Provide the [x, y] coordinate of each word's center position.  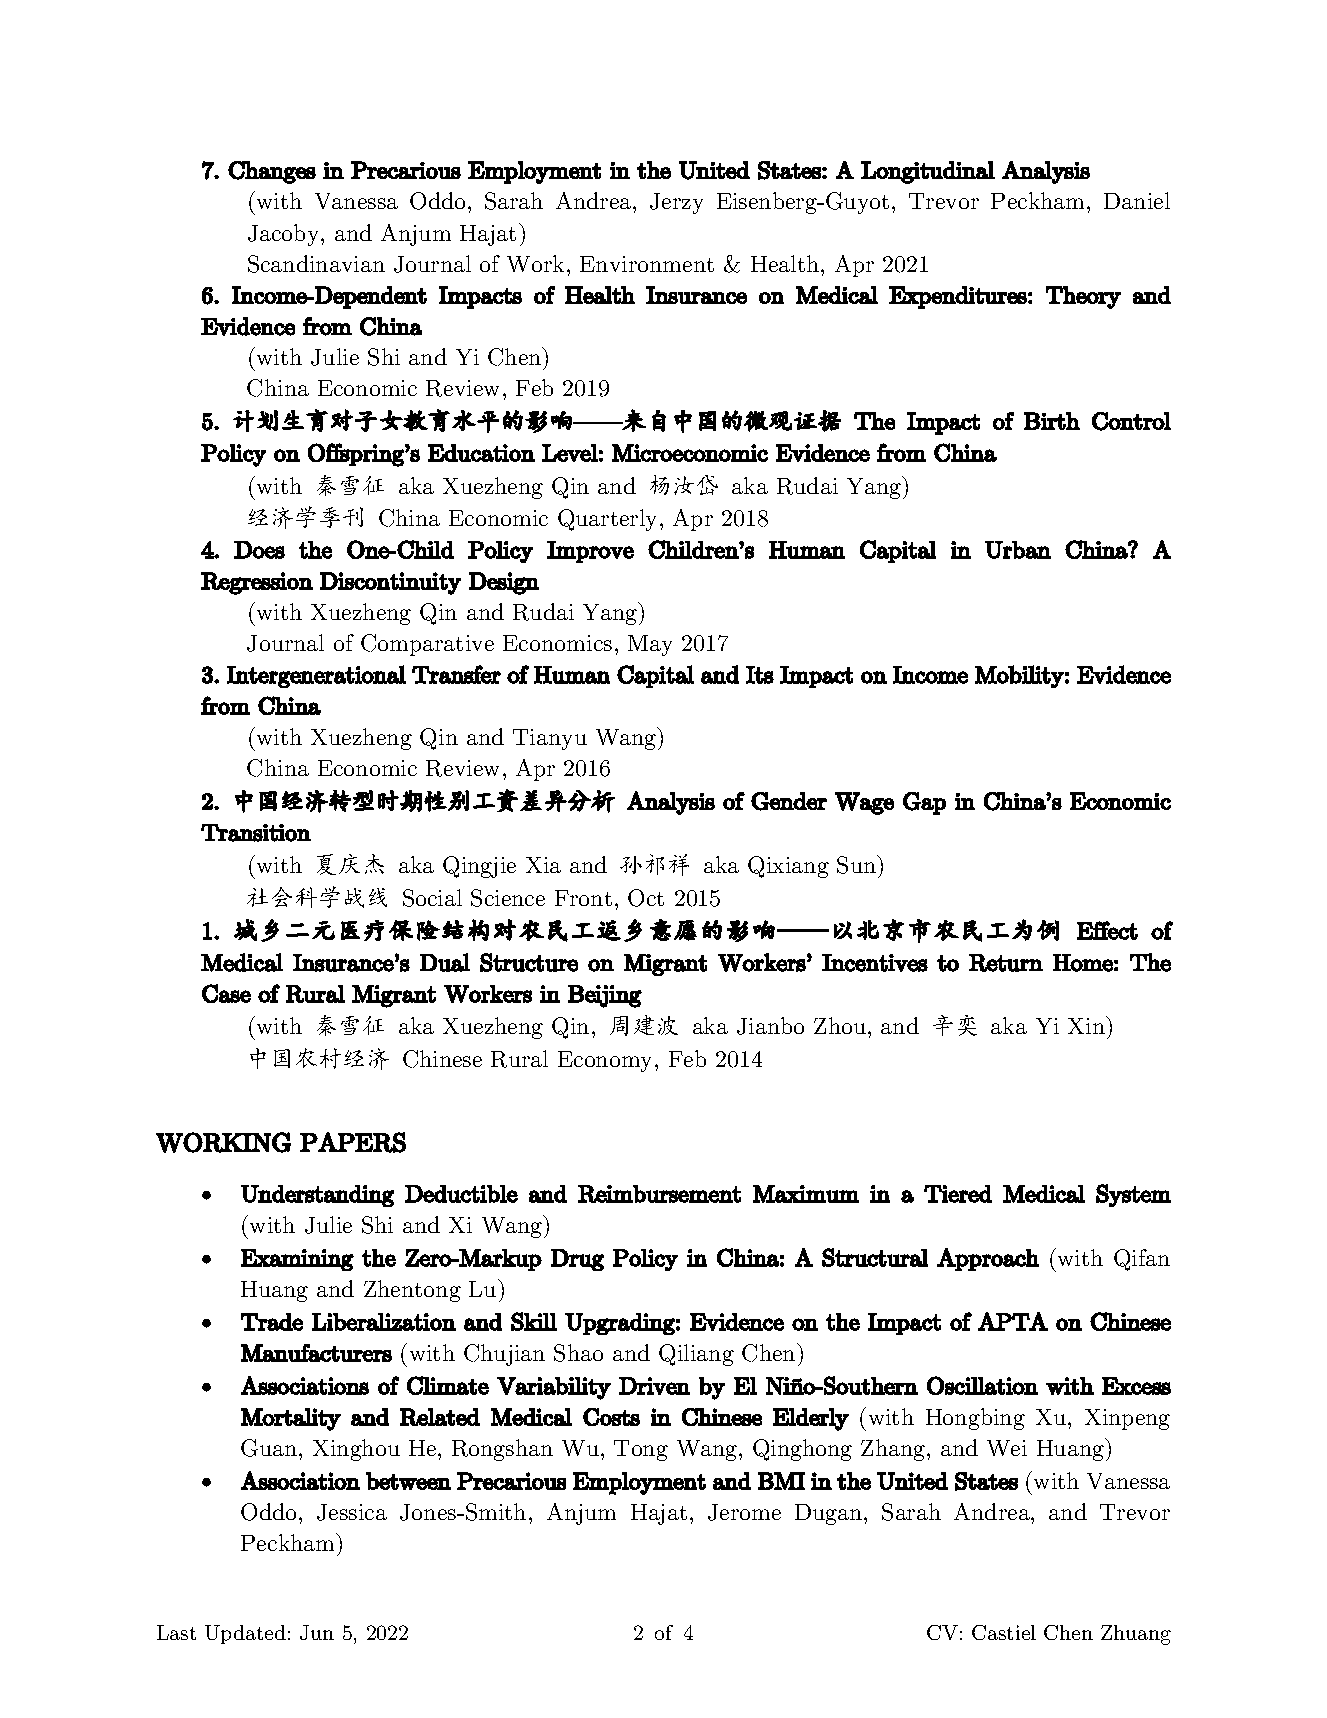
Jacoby [285, 235]
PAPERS [353, 1142]
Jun [317, 1632]
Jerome [744, 1512]
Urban [1018, 550]
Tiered [958, 1194]
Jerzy [676, 203]
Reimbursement [659, 1194]
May [650, 645]
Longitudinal [928, 172]
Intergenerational [316, 676]
